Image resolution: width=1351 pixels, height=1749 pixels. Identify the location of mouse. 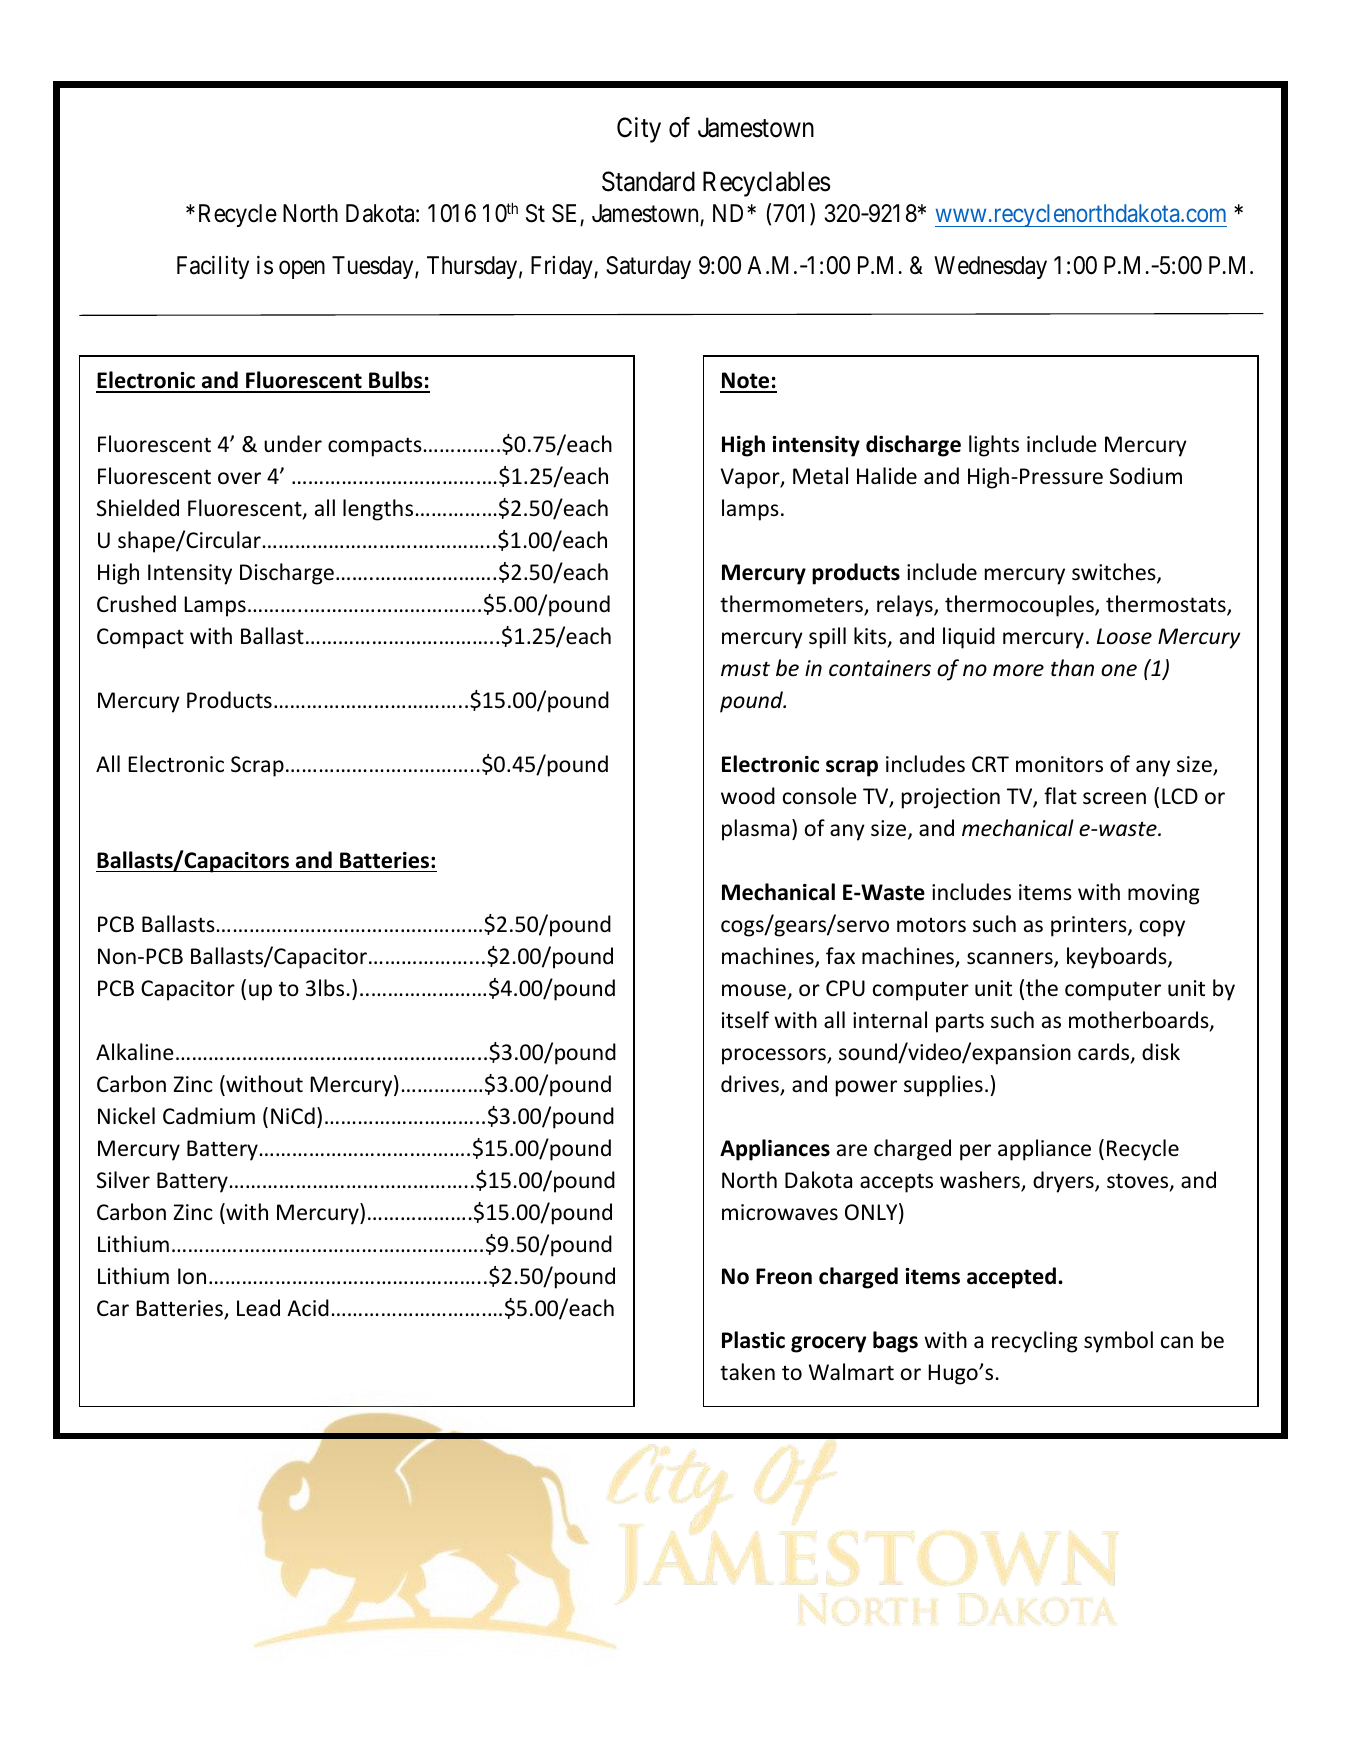
(754, 990).
